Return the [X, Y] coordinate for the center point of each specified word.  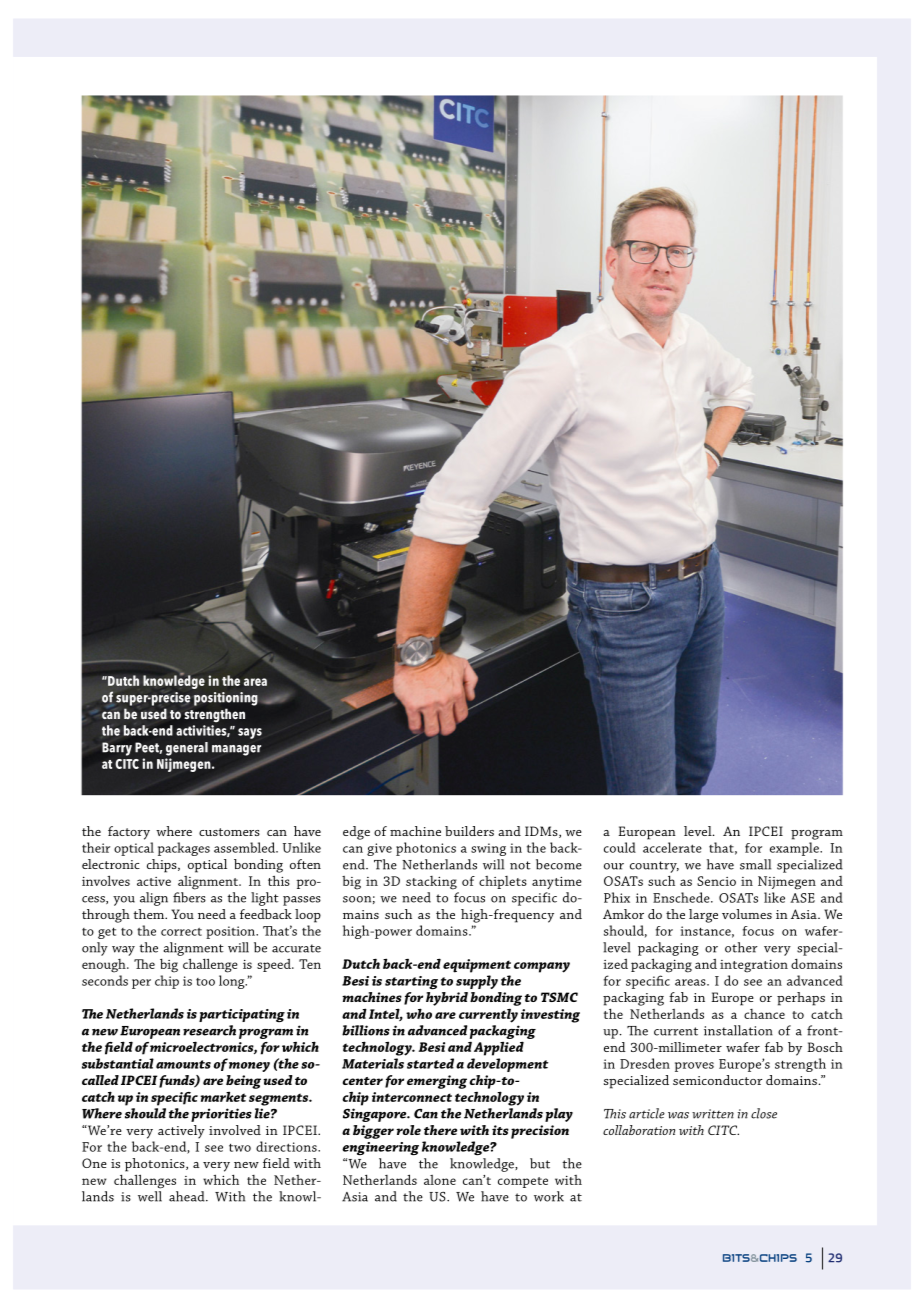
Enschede [682, 897]
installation [738, 1030]
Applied [499, 1048]
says [250, 733]
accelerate [672, 847]
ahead [188, 1196]
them [150, 914]
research [209, 1030]
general [187, 749]
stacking [431, 883]
